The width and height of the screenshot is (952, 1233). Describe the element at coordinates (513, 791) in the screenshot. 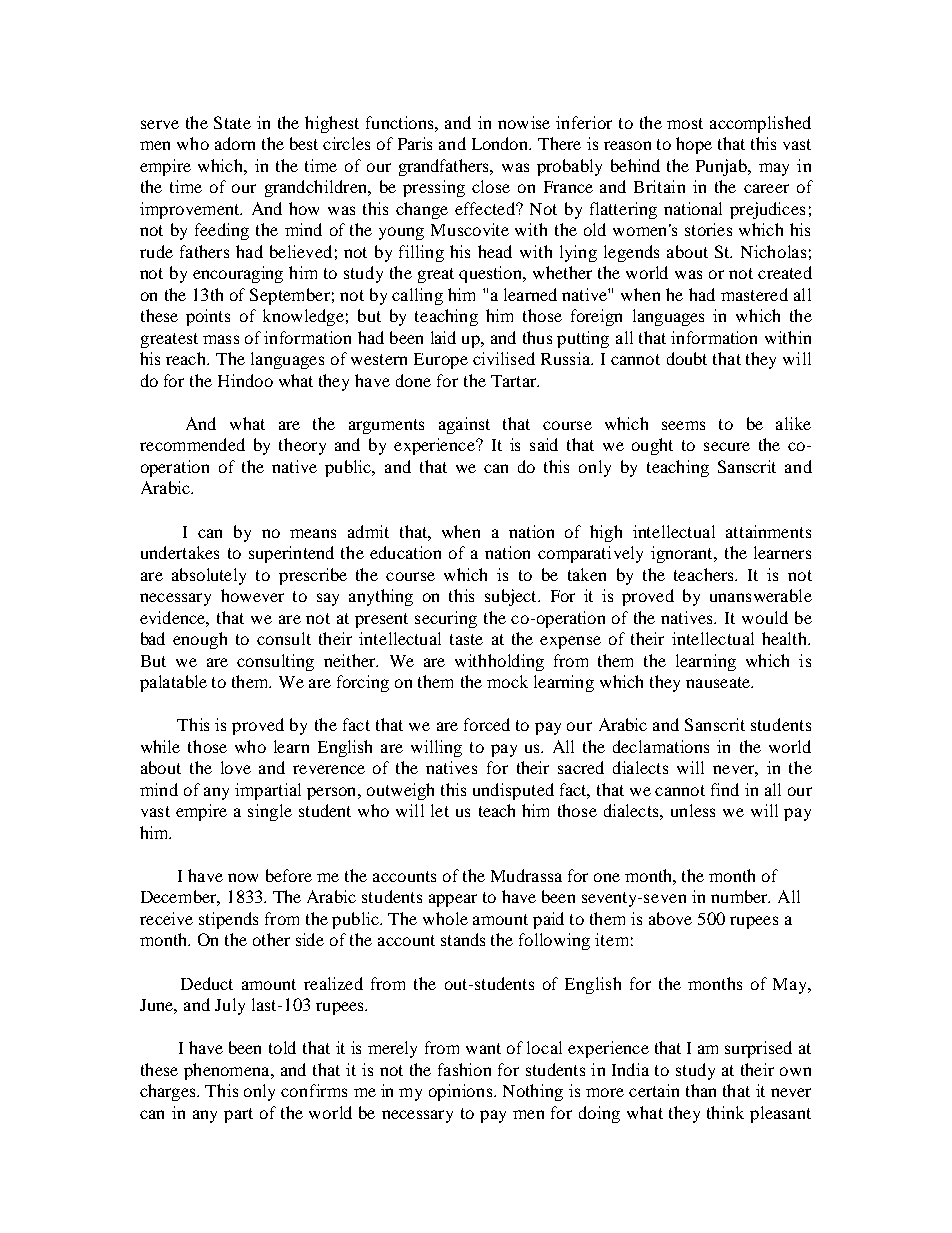

I see `undisputed` at that location.
